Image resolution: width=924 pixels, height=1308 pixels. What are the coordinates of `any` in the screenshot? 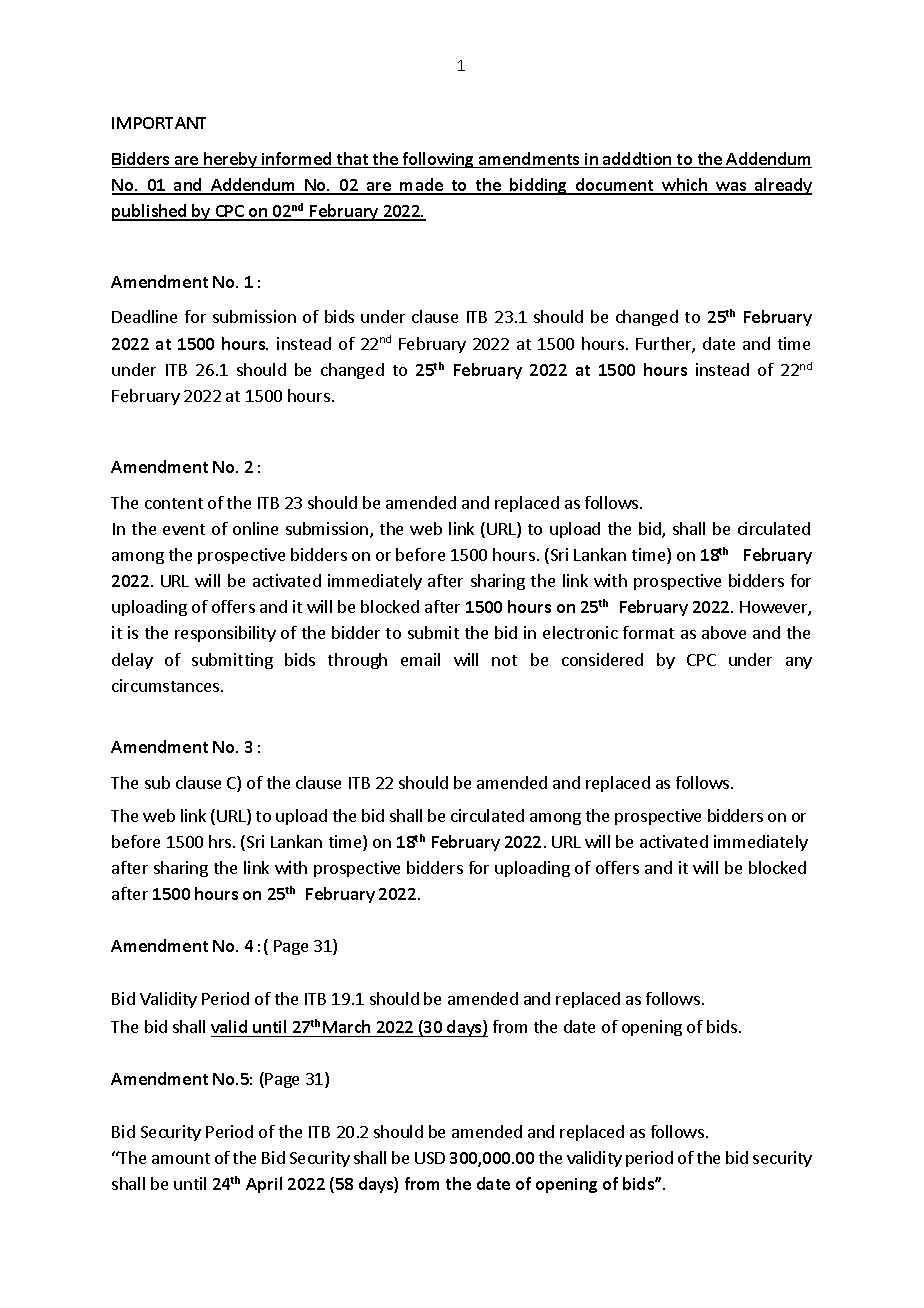 It's located at (799, 663).
